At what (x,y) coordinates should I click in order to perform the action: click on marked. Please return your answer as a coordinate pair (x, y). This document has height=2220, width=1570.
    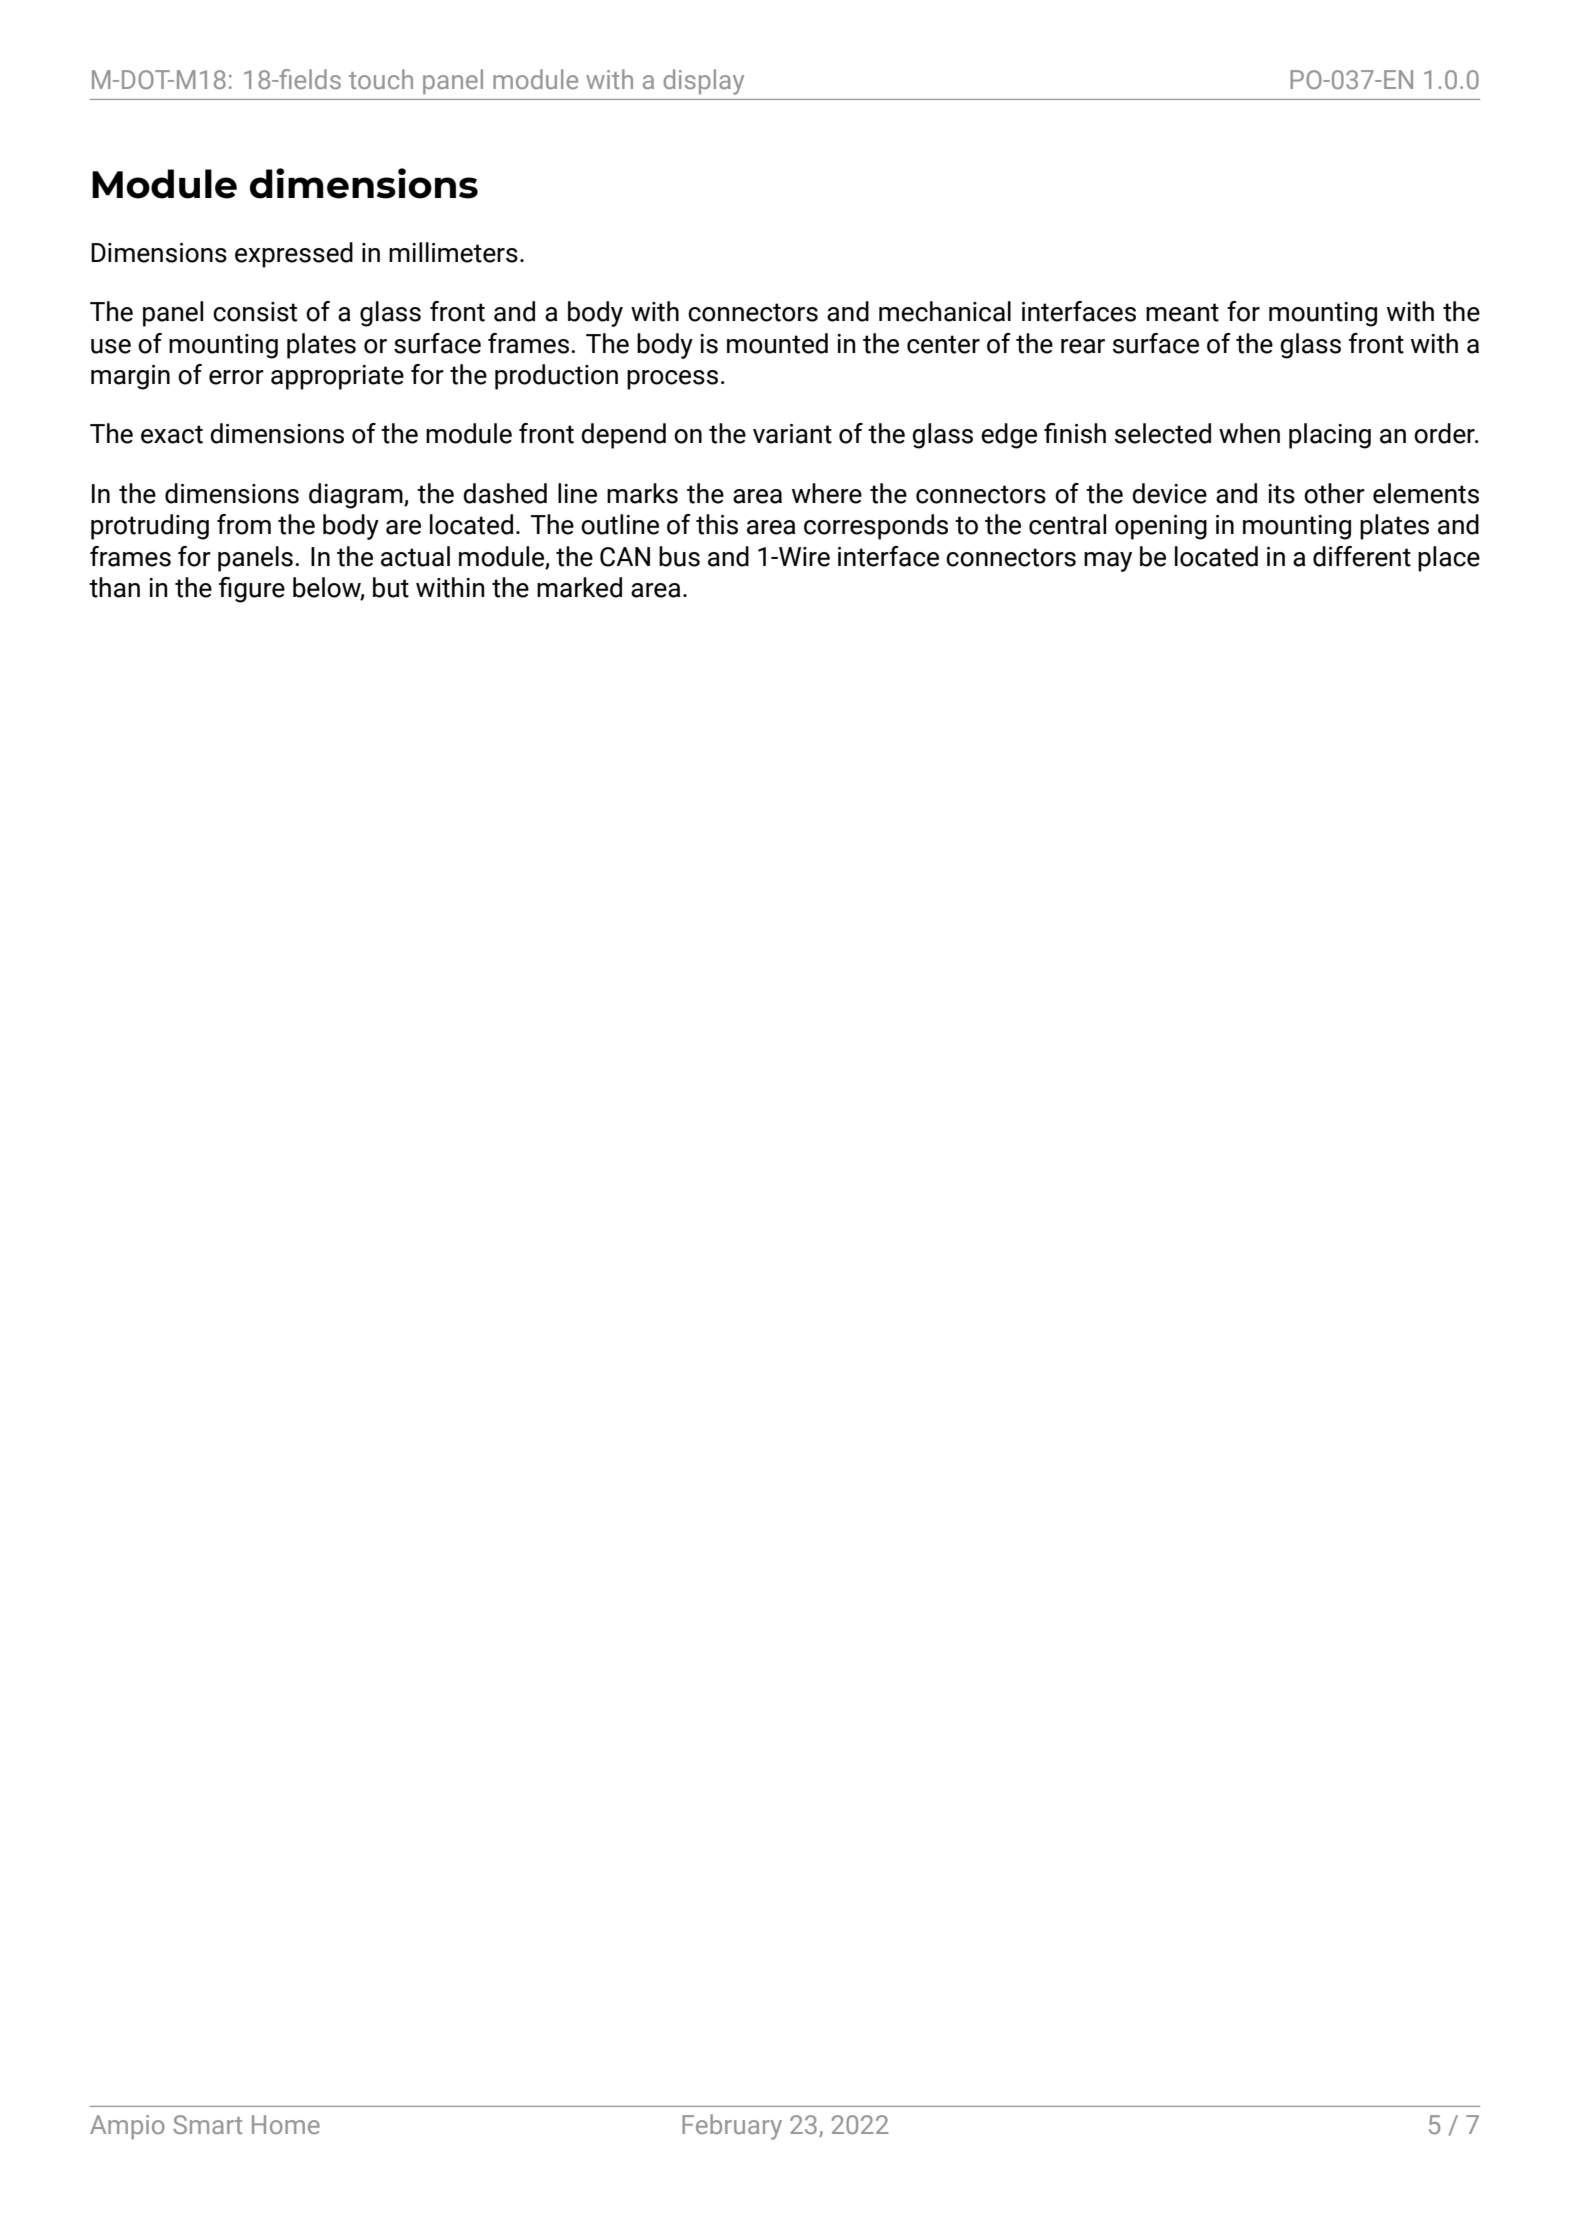
    Looking at the image, I should click on (579, 587).
